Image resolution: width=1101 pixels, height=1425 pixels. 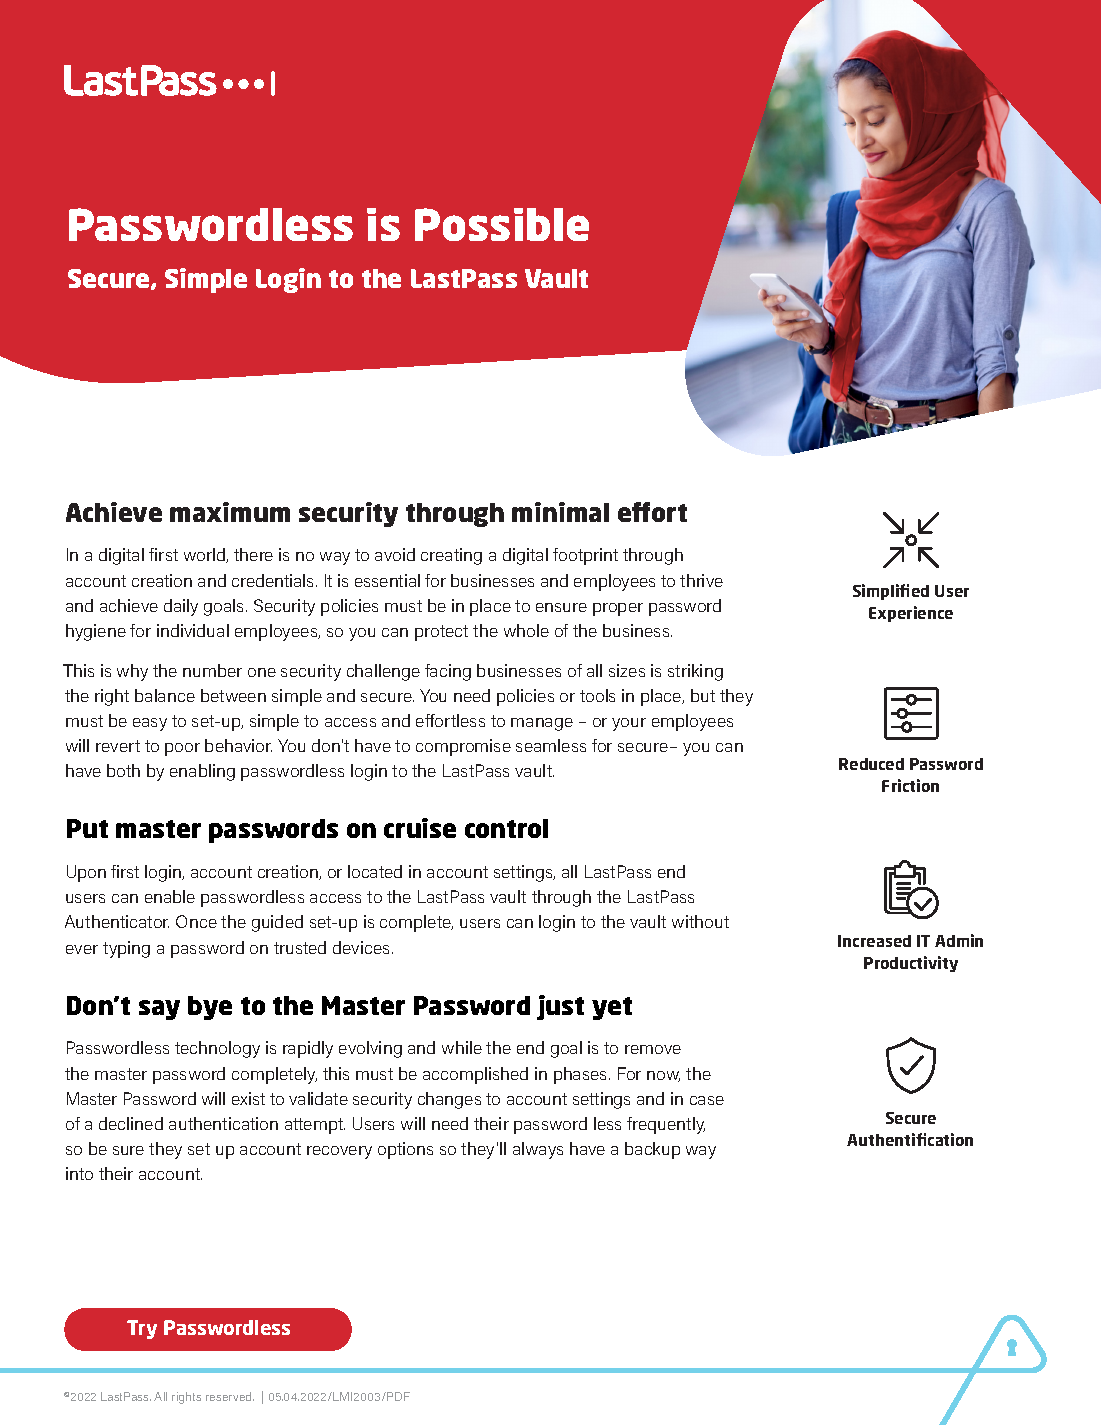 I want to click on Friction, so click(x=910, y=785).
